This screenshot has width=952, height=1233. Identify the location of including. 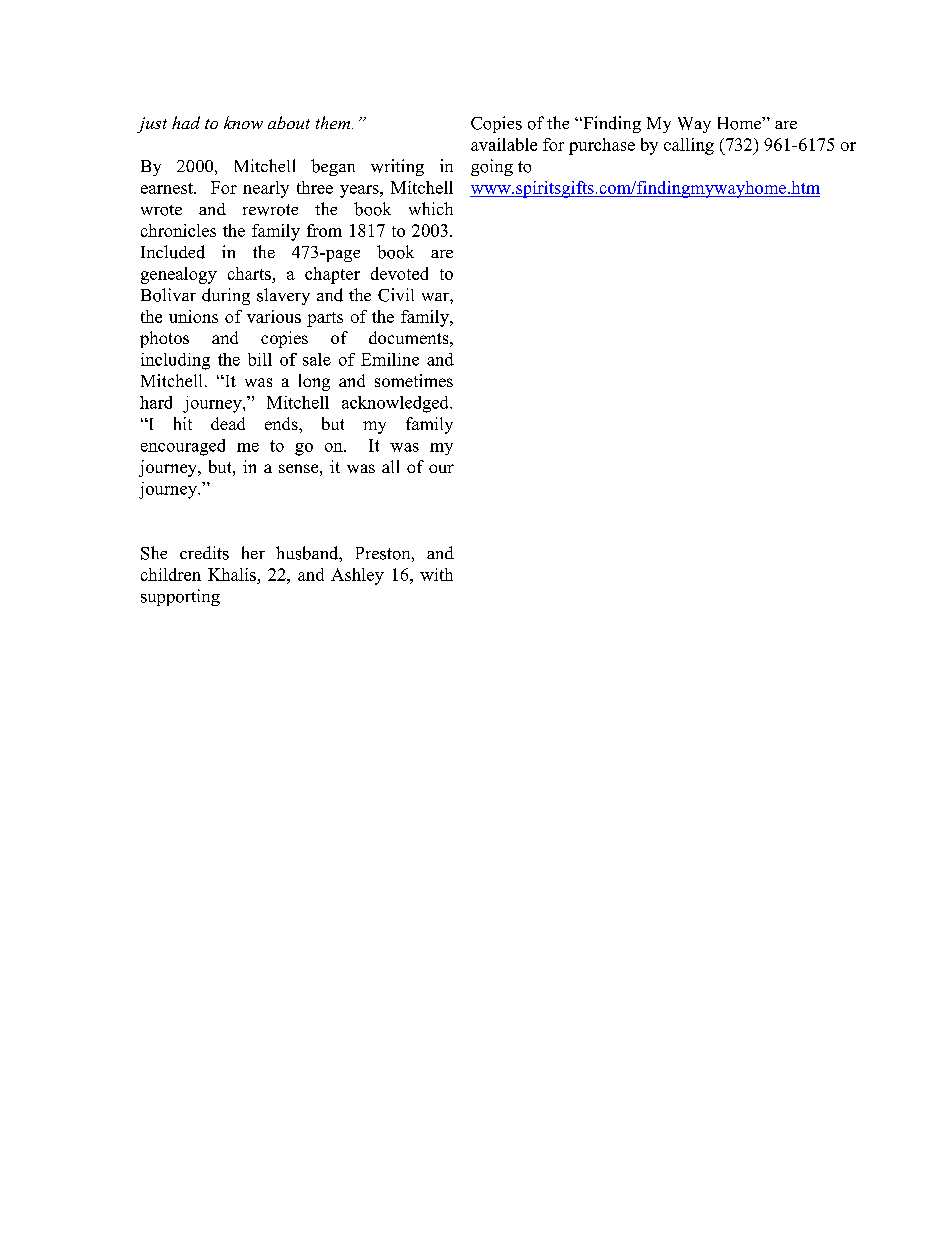
(175, 361).
